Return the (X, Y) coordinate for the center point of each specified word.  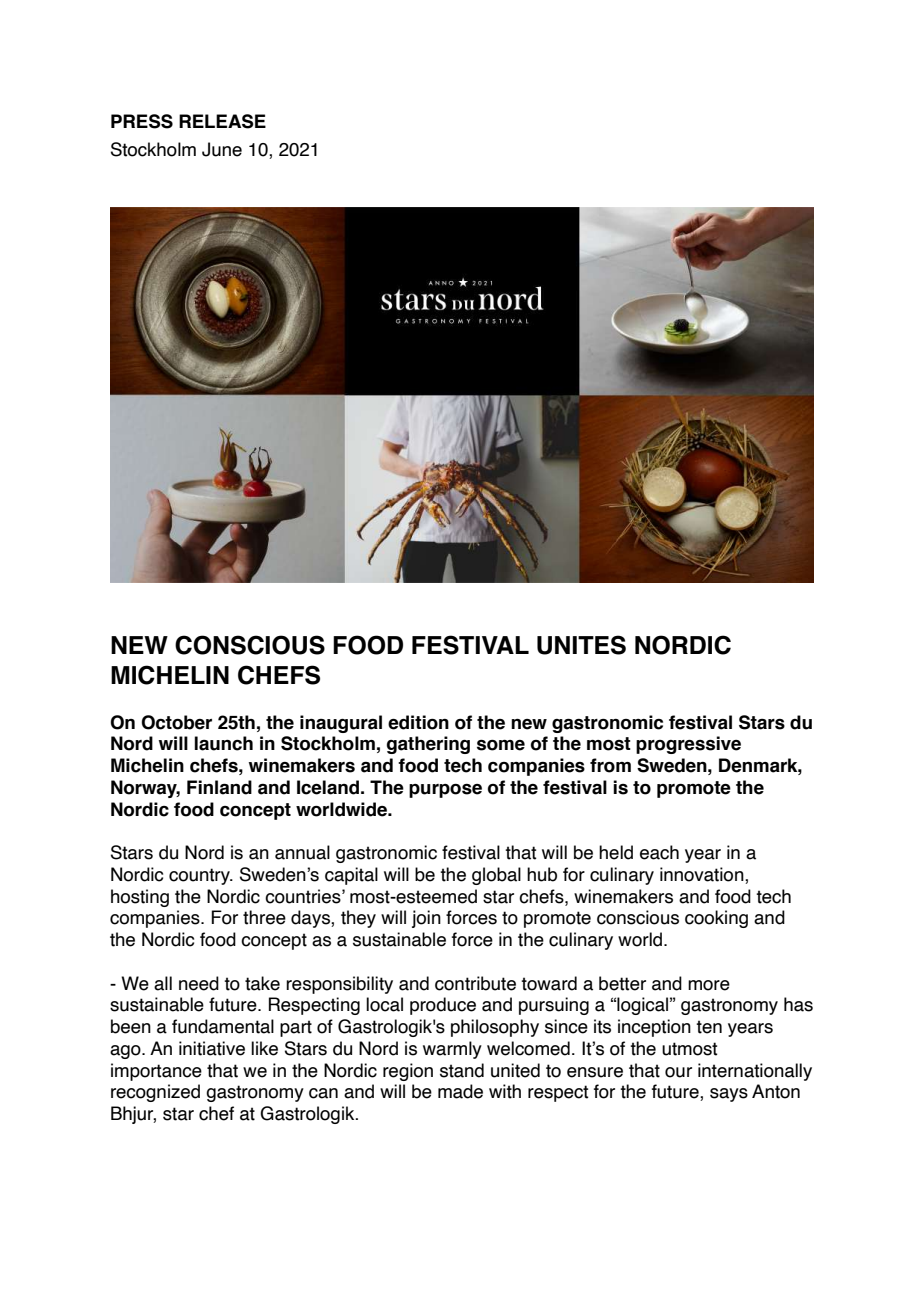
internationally (755, 1072)
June (222, 149)
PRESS (142, 121)
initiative (212, 1048)
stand (462, 1070)
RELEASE (222, 121)
